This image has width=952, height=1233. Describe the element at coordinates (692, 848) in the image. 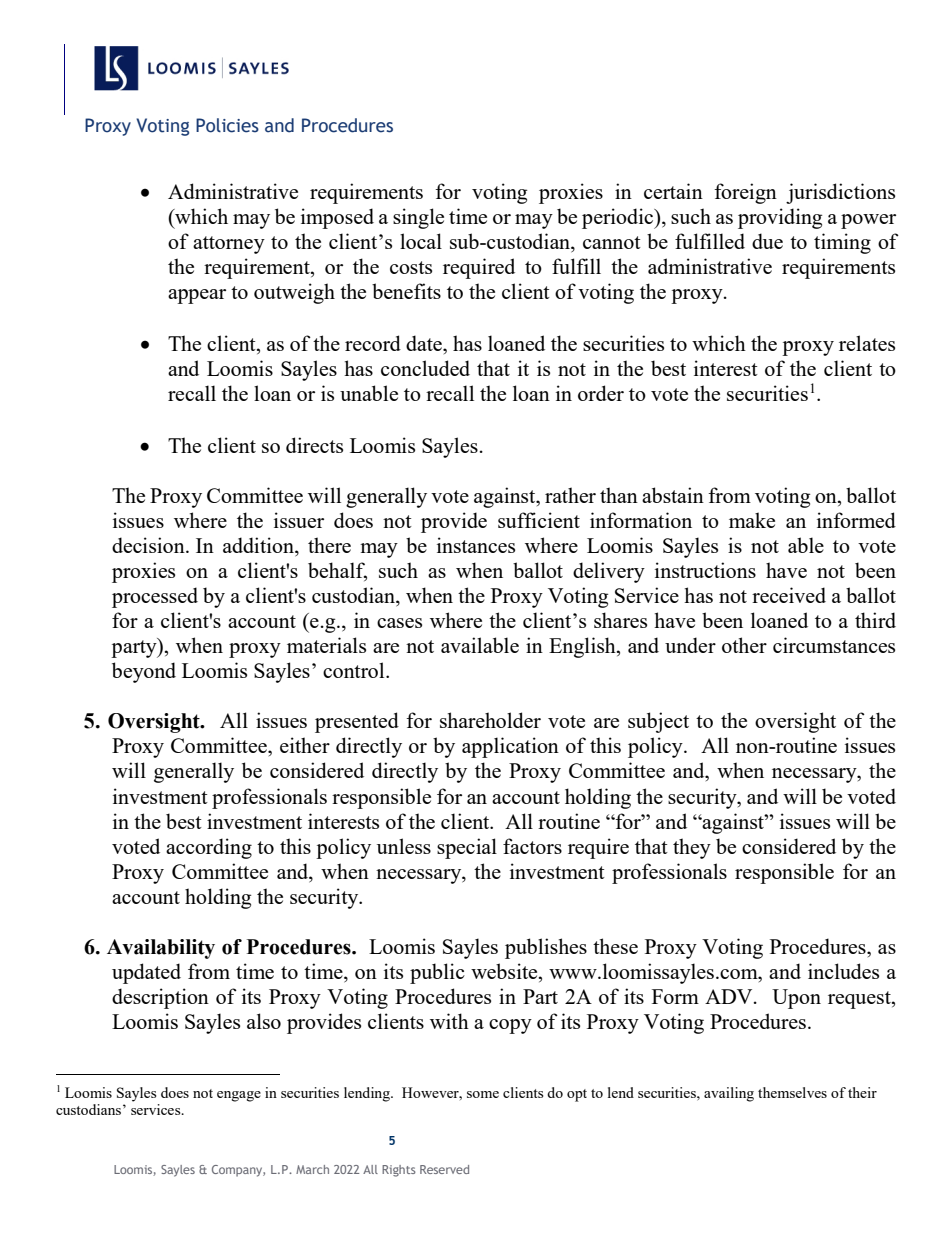

I see `they` at that location.
